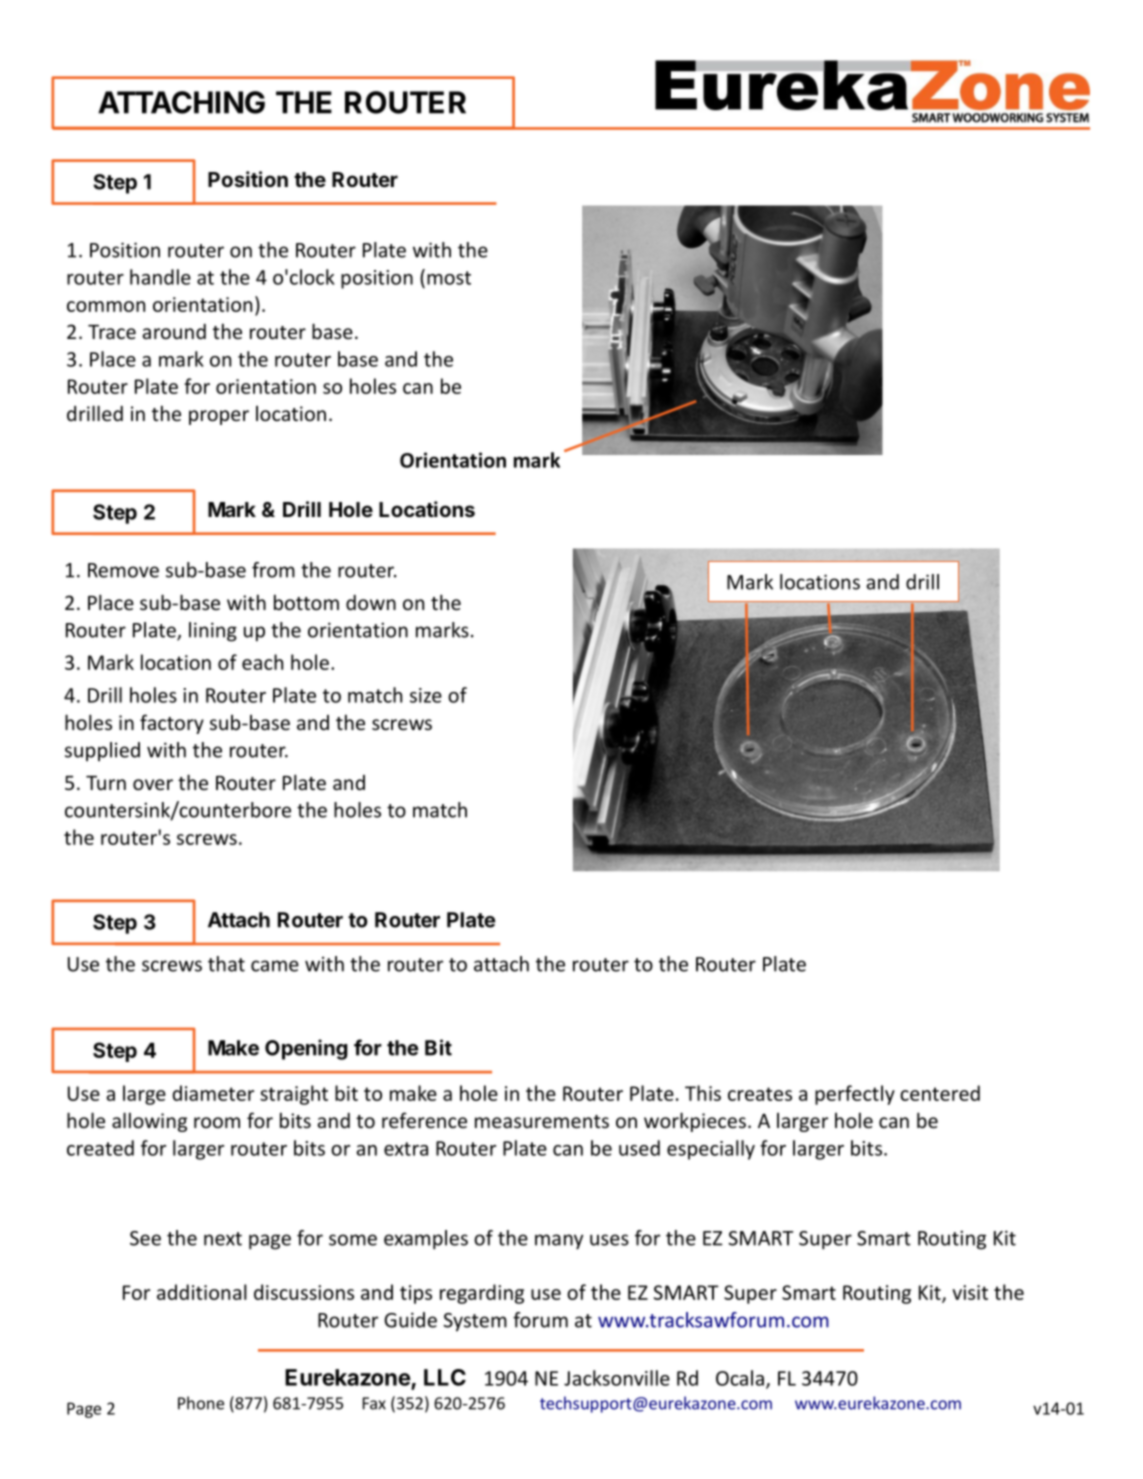 This screenshot has height=1479, width=1143. Describe the element at coordinates (174, 331) in the screenshot. I see `around` at that location.
